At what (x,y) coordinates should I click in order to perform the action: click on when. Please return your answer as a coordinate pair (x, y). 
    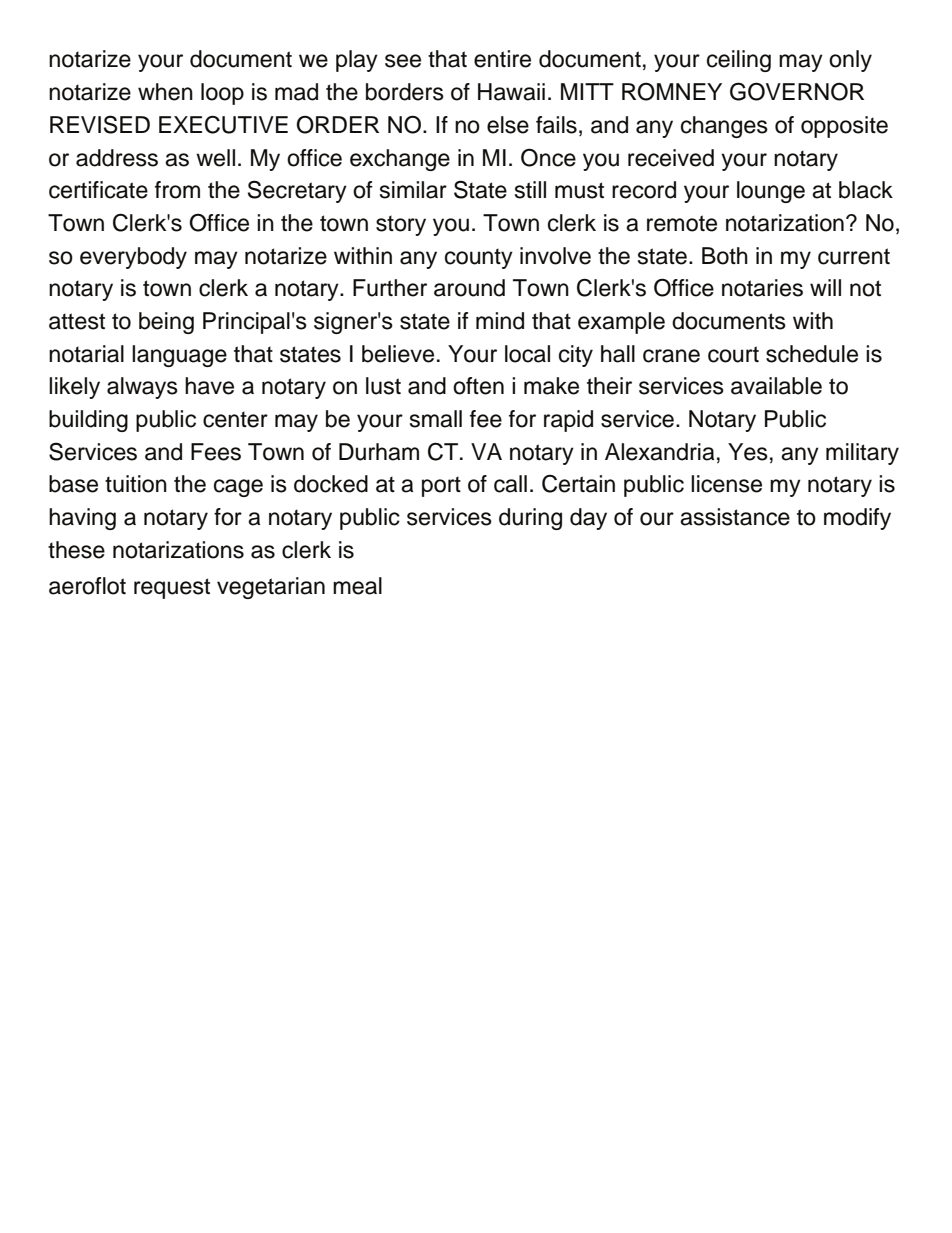
    Looking at the image, I should click on (165, 92).
